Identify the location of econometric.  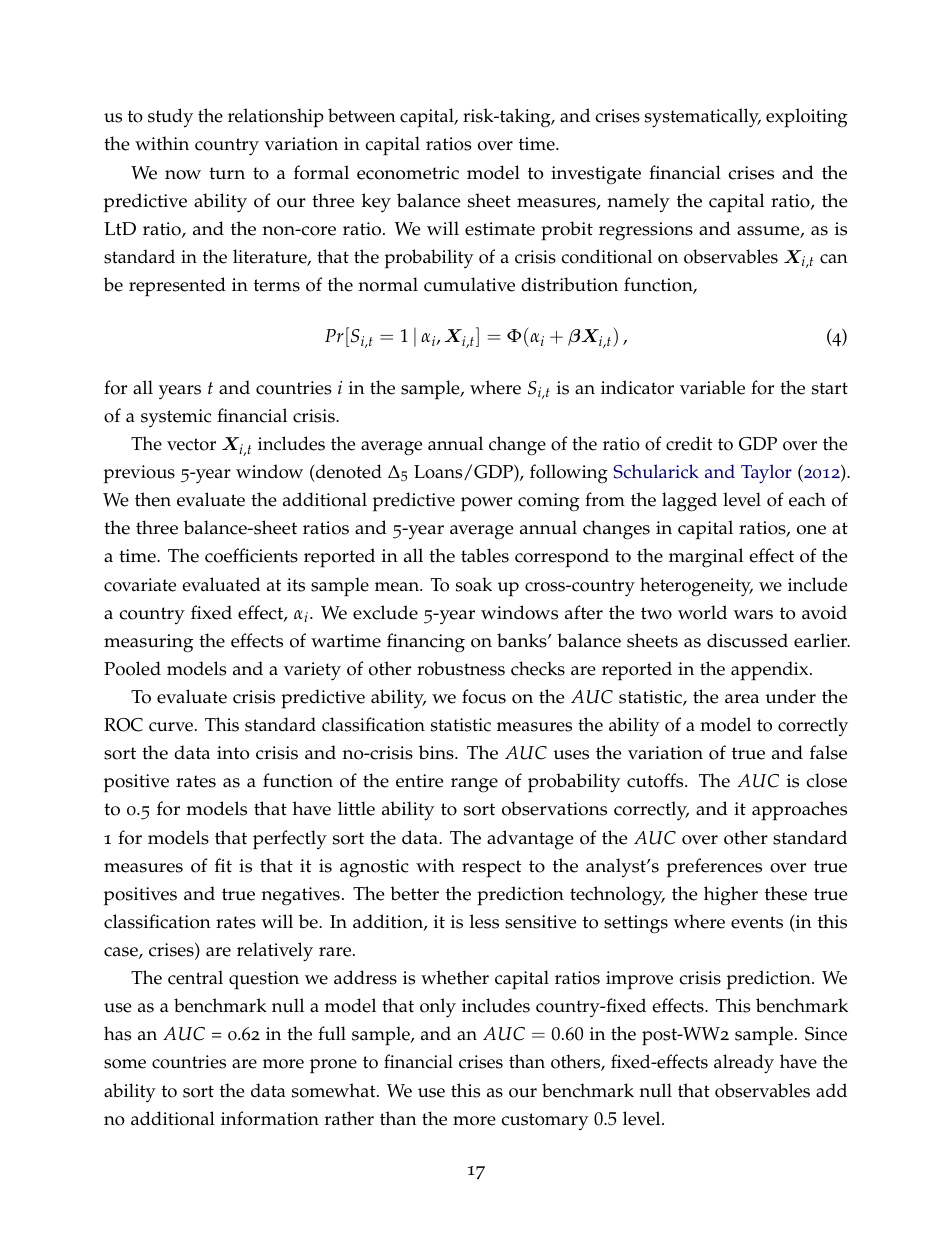
(408, 173).
